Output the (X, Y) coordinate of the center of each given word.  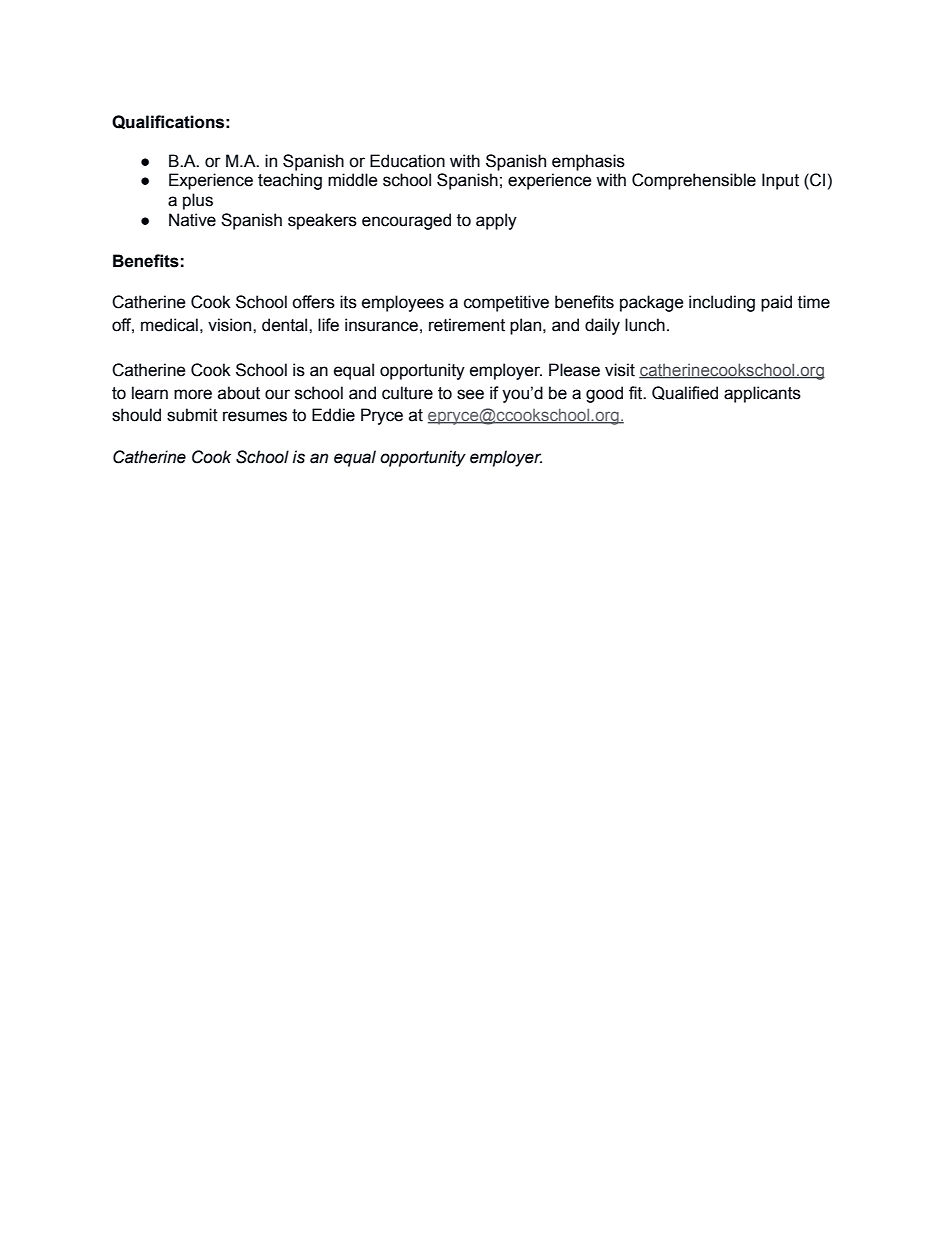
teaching (290, 181)
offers (313, 302)
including (722, 303)
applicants (762, 394)
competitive (506, 303)
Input (780, 181)
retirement (467, 325)
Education (407, 161)
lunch (645, 325)
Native (192, 220)
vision (231, 325)
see (470, 394)
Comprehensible (694, 181)
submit (192, 415)
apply (496, 221)
